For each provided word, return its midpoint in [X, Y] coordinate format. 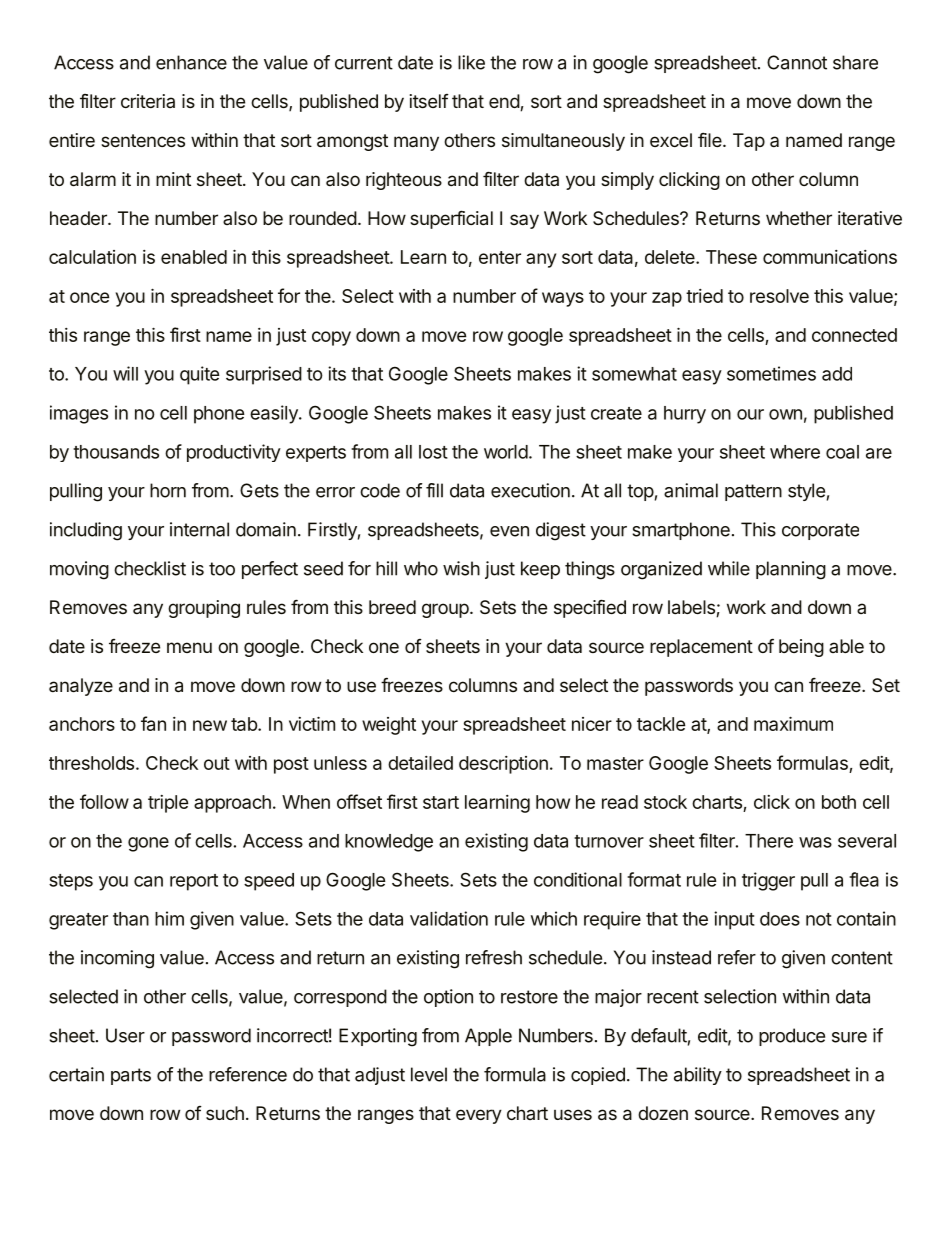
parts [131, 1076]
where [795, 452]
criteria [148, 101]
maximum [793, 723]
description [503, 765]
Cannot [797, 62]
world [506, 452]
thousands [116, 452]
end [505, 102]
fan [153, 723]
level [429, 1074]
